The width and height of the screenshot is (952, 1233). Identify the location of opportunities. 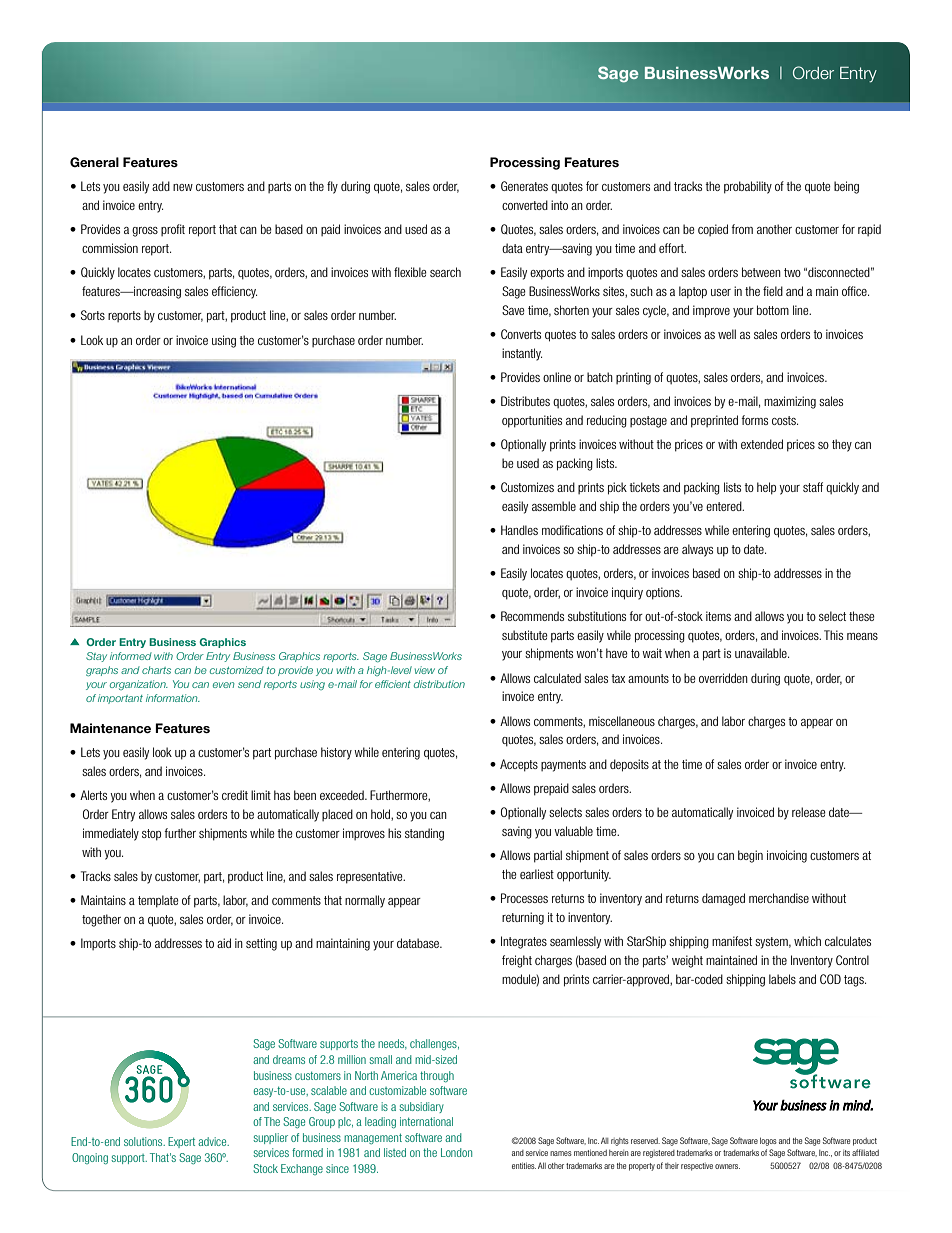
(532, 421).
